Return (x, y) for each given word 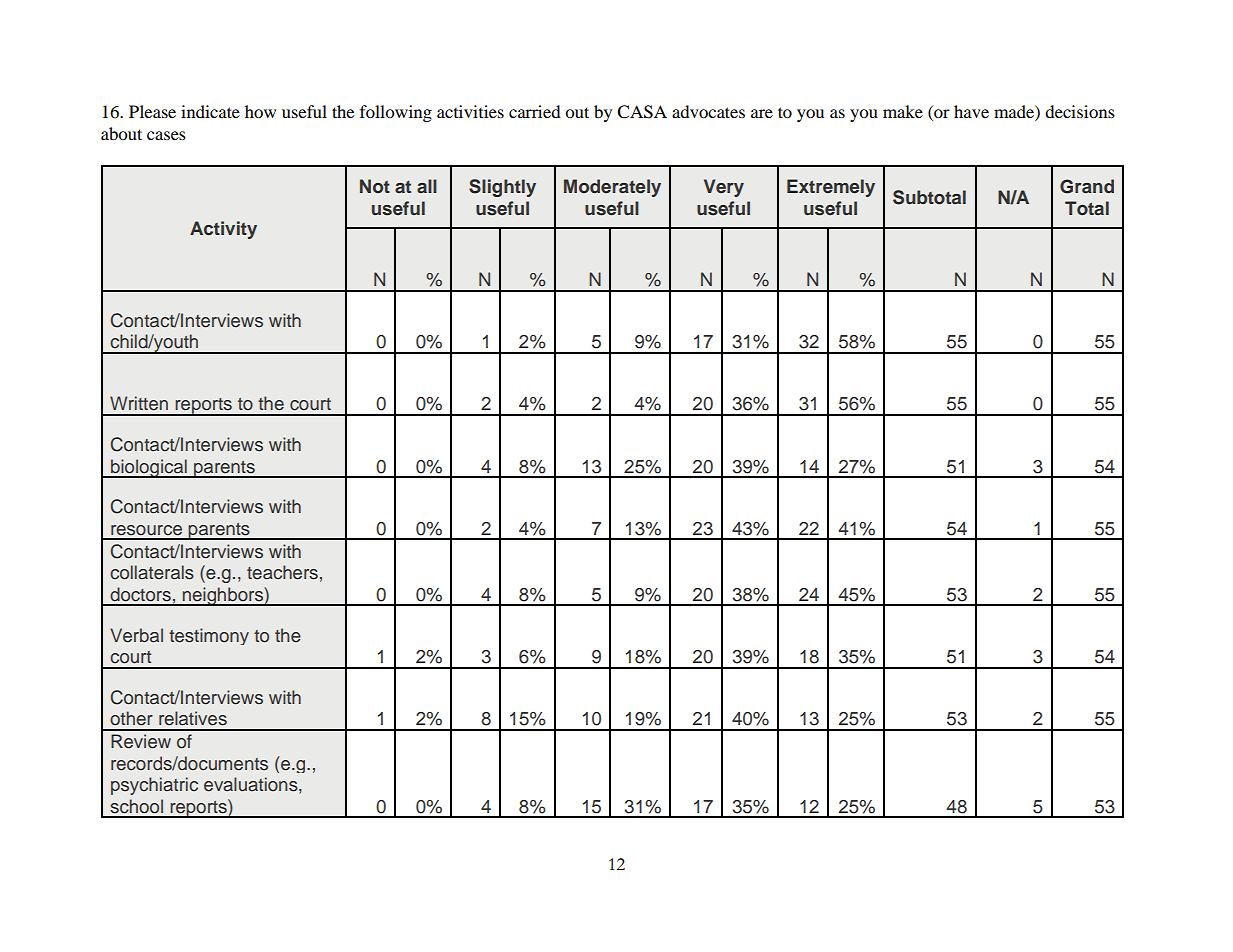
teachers (282, 572)
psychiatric (154, 786)
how (260, 111)
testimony (209, 636)
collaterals (152, 572)
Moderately (612, 188)
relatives (193, 718)
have (971, 111)
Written (139, 403)
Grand (1087, 186)
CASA (642, 112)
